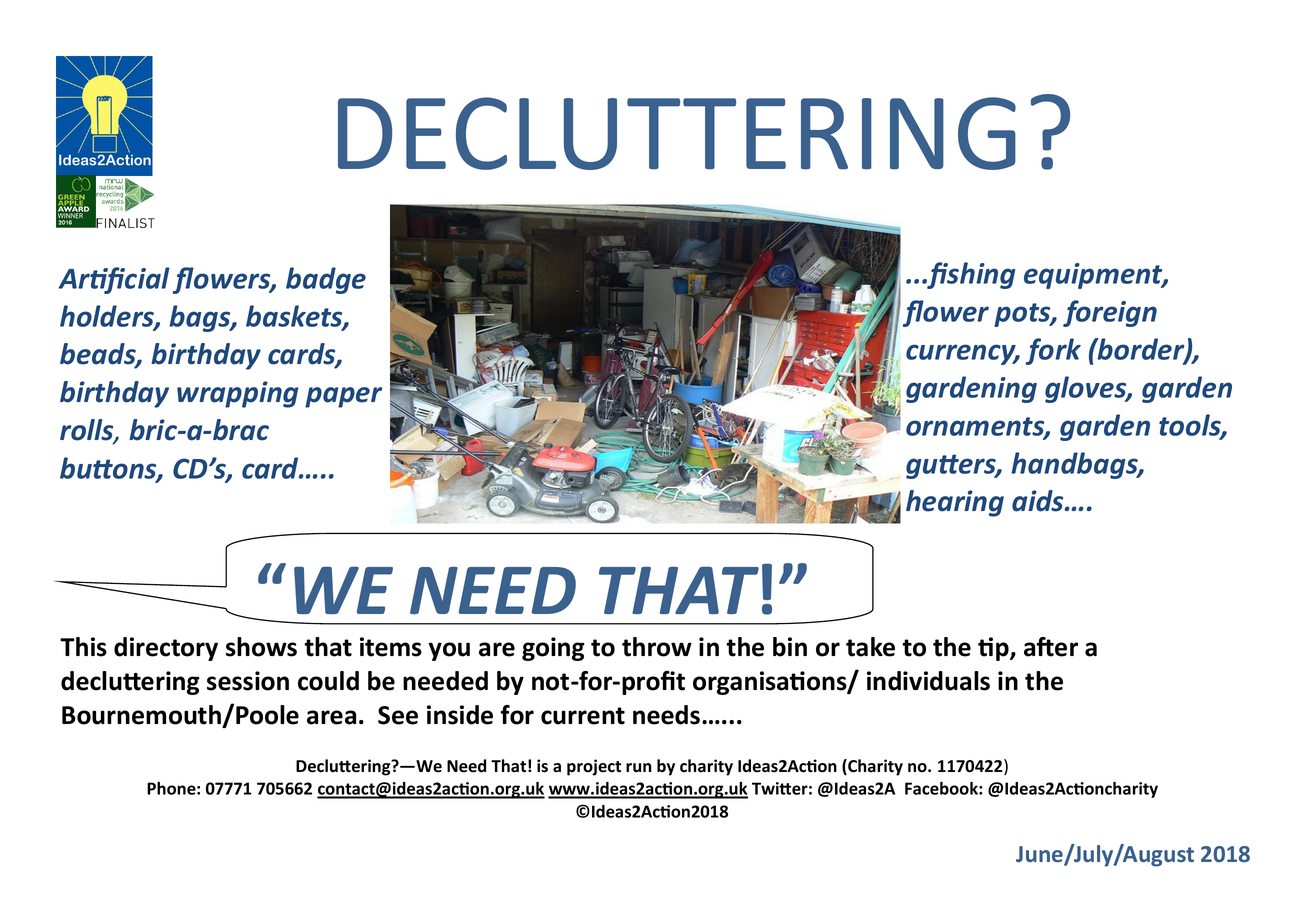 This screenshot has width=1308, height=924. Describe the element at coordinates (261, 647) in the screenshot. I see `shows` at that location.
